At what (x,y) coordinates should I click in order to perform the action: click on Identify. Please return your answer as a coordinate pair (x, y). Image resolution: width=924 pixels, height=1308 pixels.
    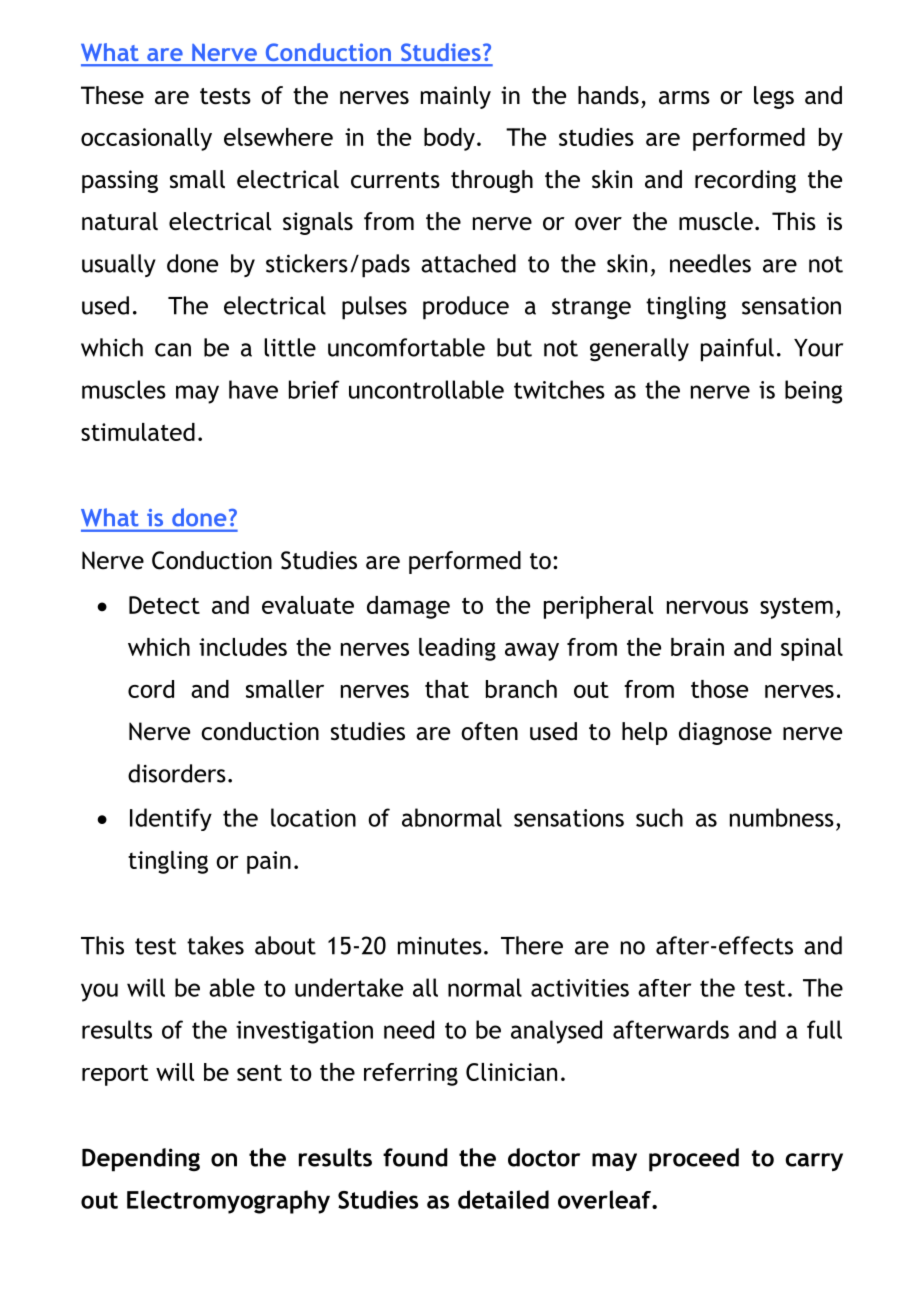
    Looking at the image, I should click on (171, 819).
